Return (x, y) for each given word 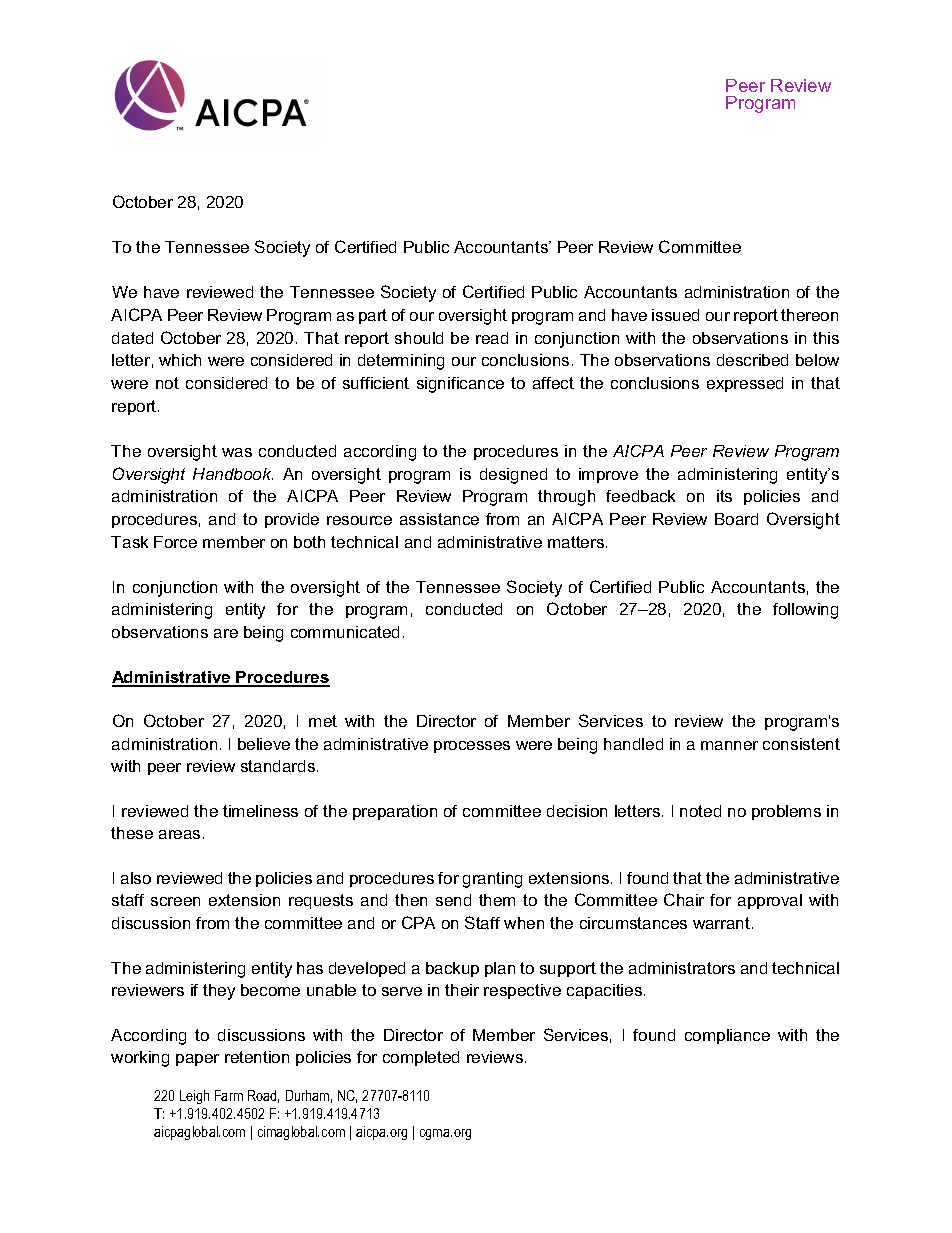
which (180, 360)
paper (197, 1060)
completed (421, 1058)
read (492, 338)
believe (264, 744)
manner (729, 745)
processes (472, 747)
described (752, 360)
